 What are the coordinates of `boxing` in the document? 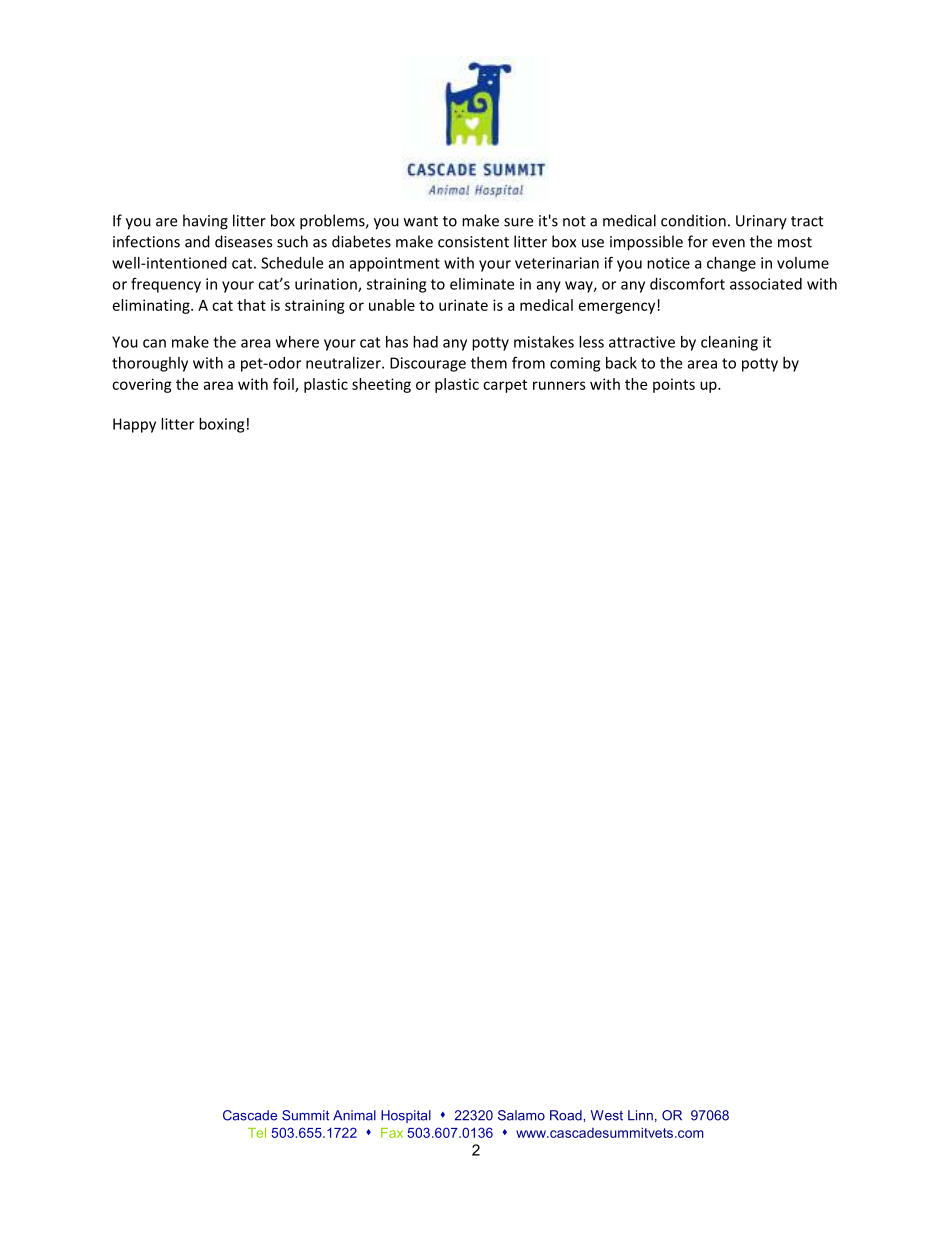 It's located at (221, 425).
